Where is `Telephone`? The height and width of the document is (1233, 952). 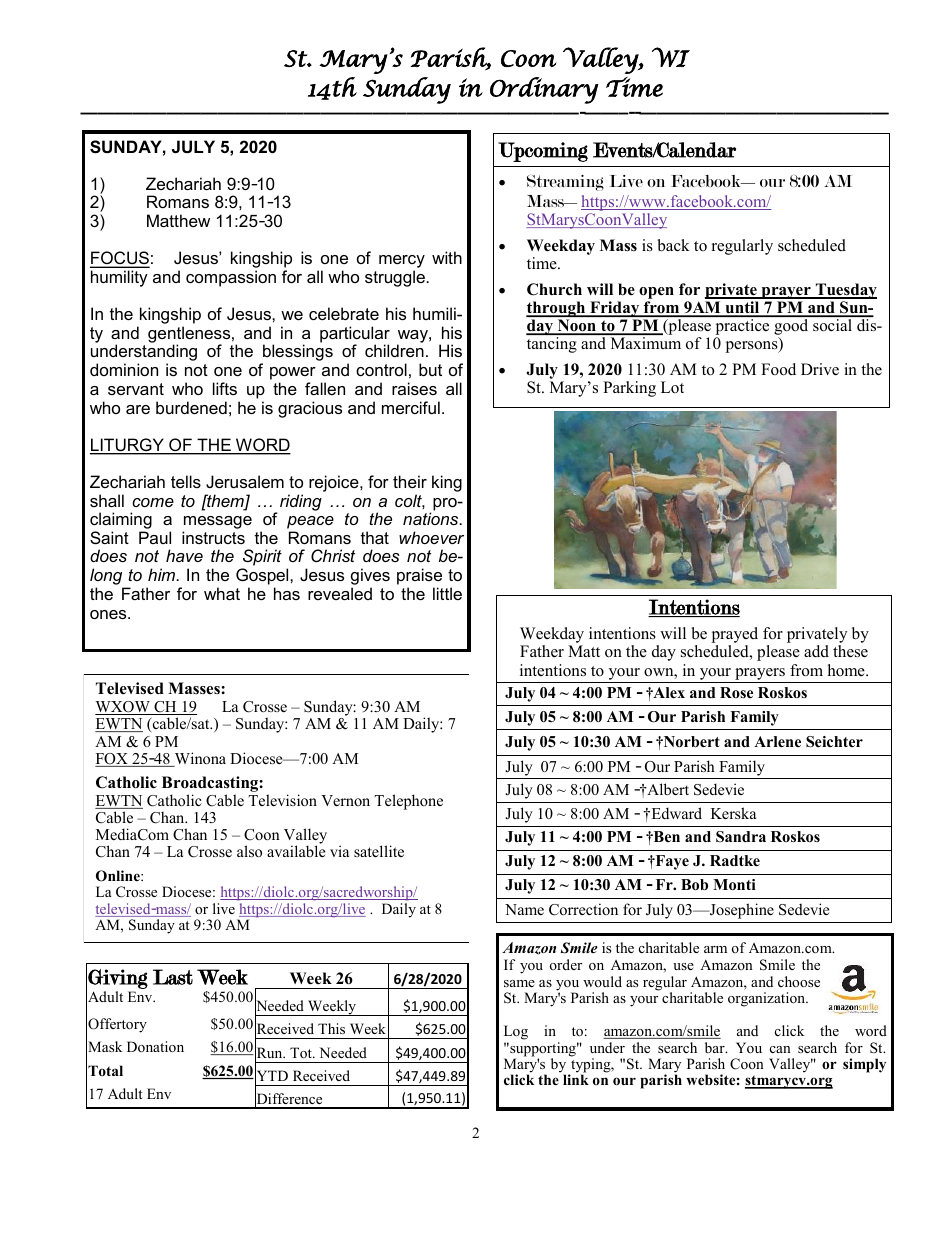 Telephone is located at coordinates (408, 802).
